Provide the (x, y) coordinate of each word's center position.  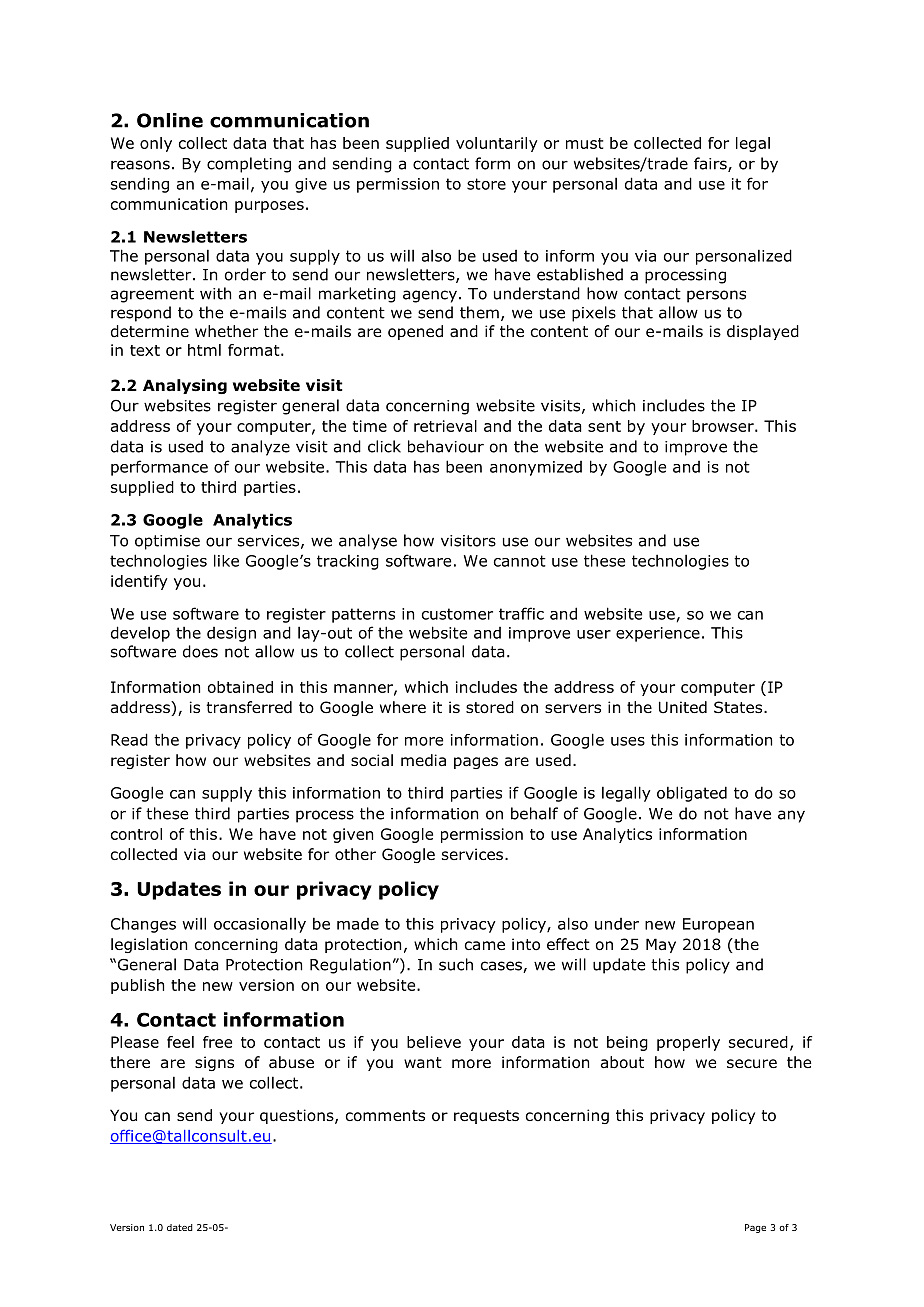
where (403, 707)
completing (249, 165)
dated (180, 1227)
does (200, 651)
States (739, 707)
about (622, 1062)
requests (486, 1117)
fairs (711, 164)
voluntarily (497, 144)
